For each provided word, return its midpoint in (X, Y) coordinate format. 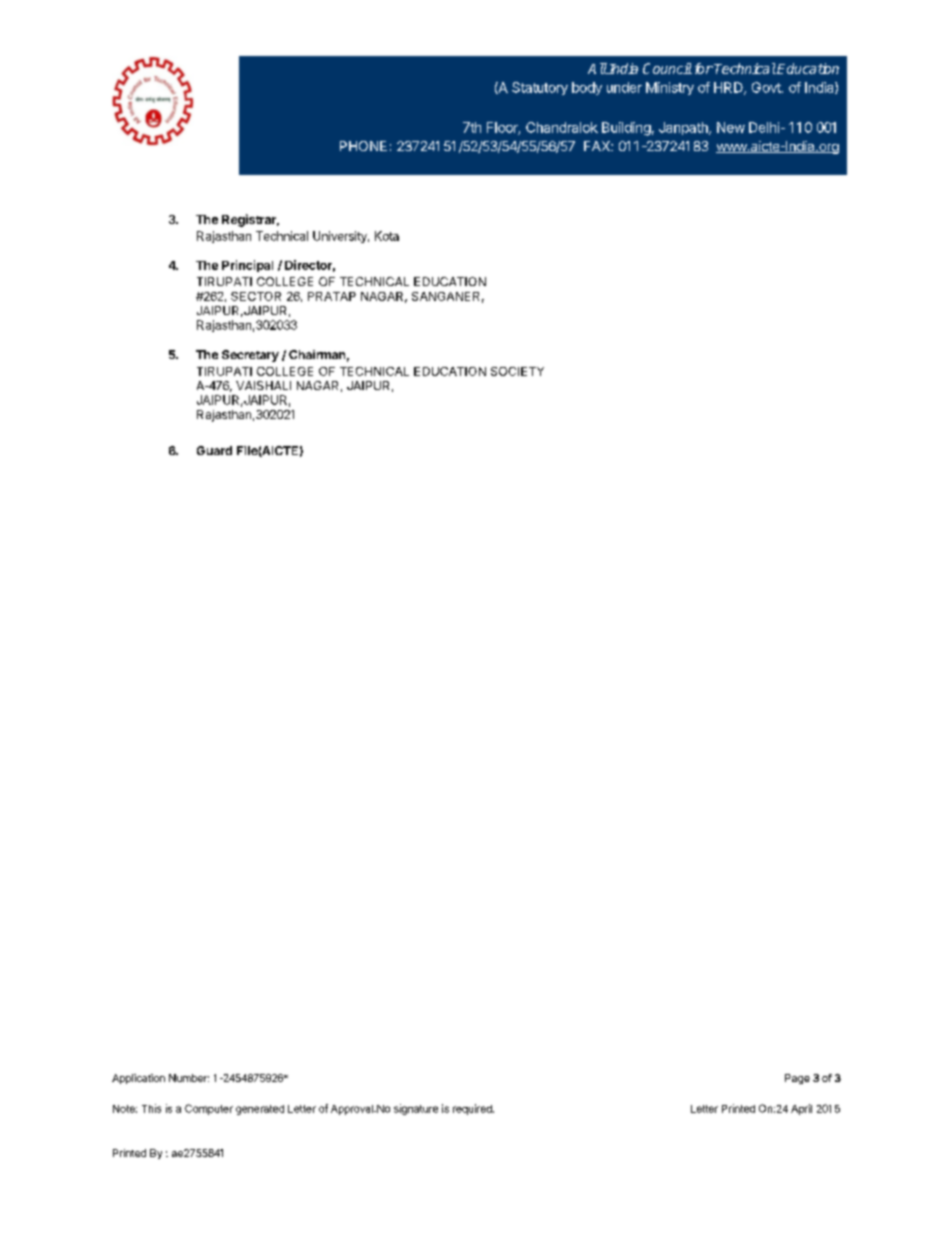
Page (797, 1079)
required (473, 1109)
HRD (729, 88)
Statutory (540, 88)
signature (416, 1109)
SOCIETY (517, 371)
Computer (209, 1109)
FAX (598, 146)
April (801, 1109)
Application (138, 1079)
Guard (214, 450)
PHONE (363, 146)
